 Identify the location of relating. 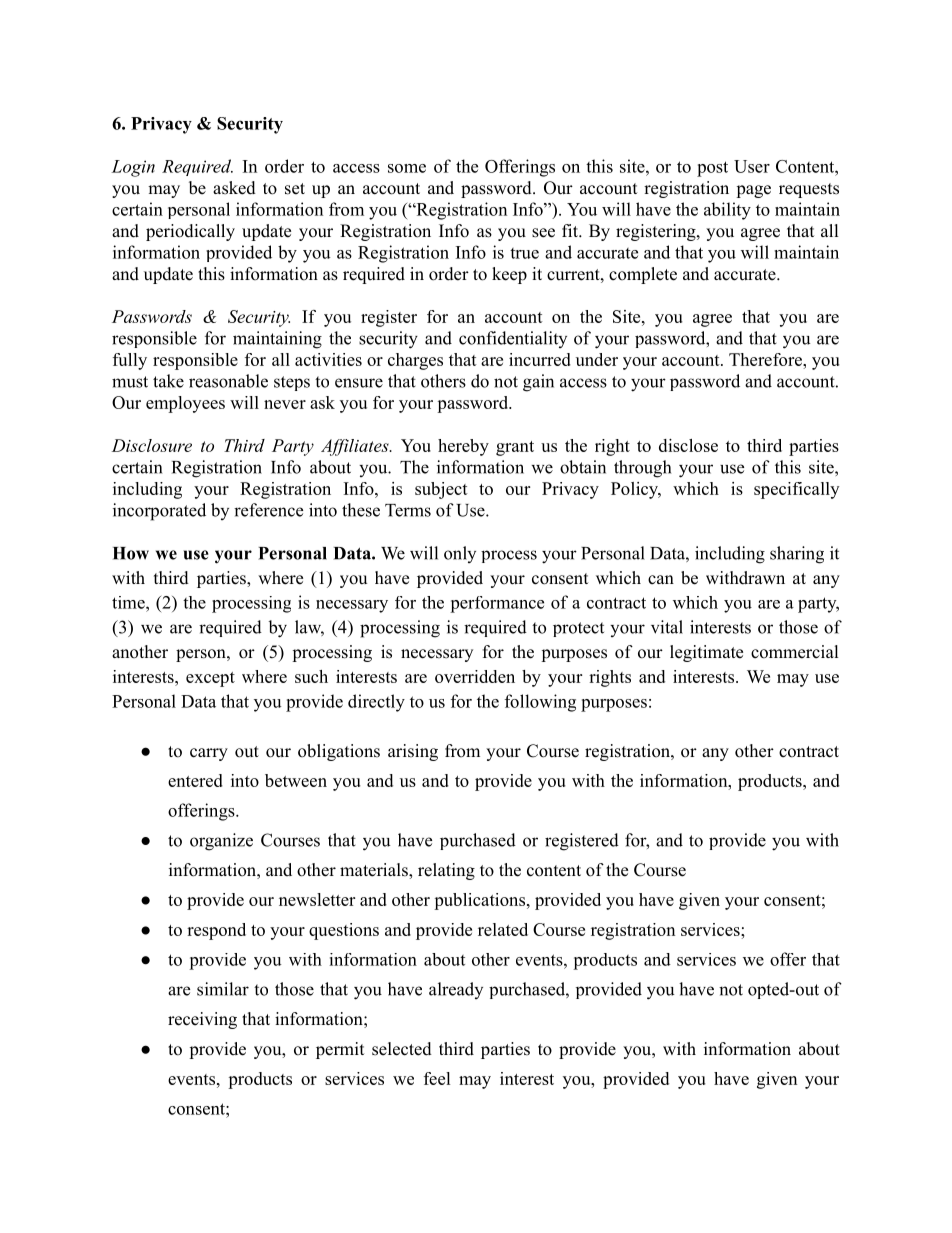
(446, 871).
